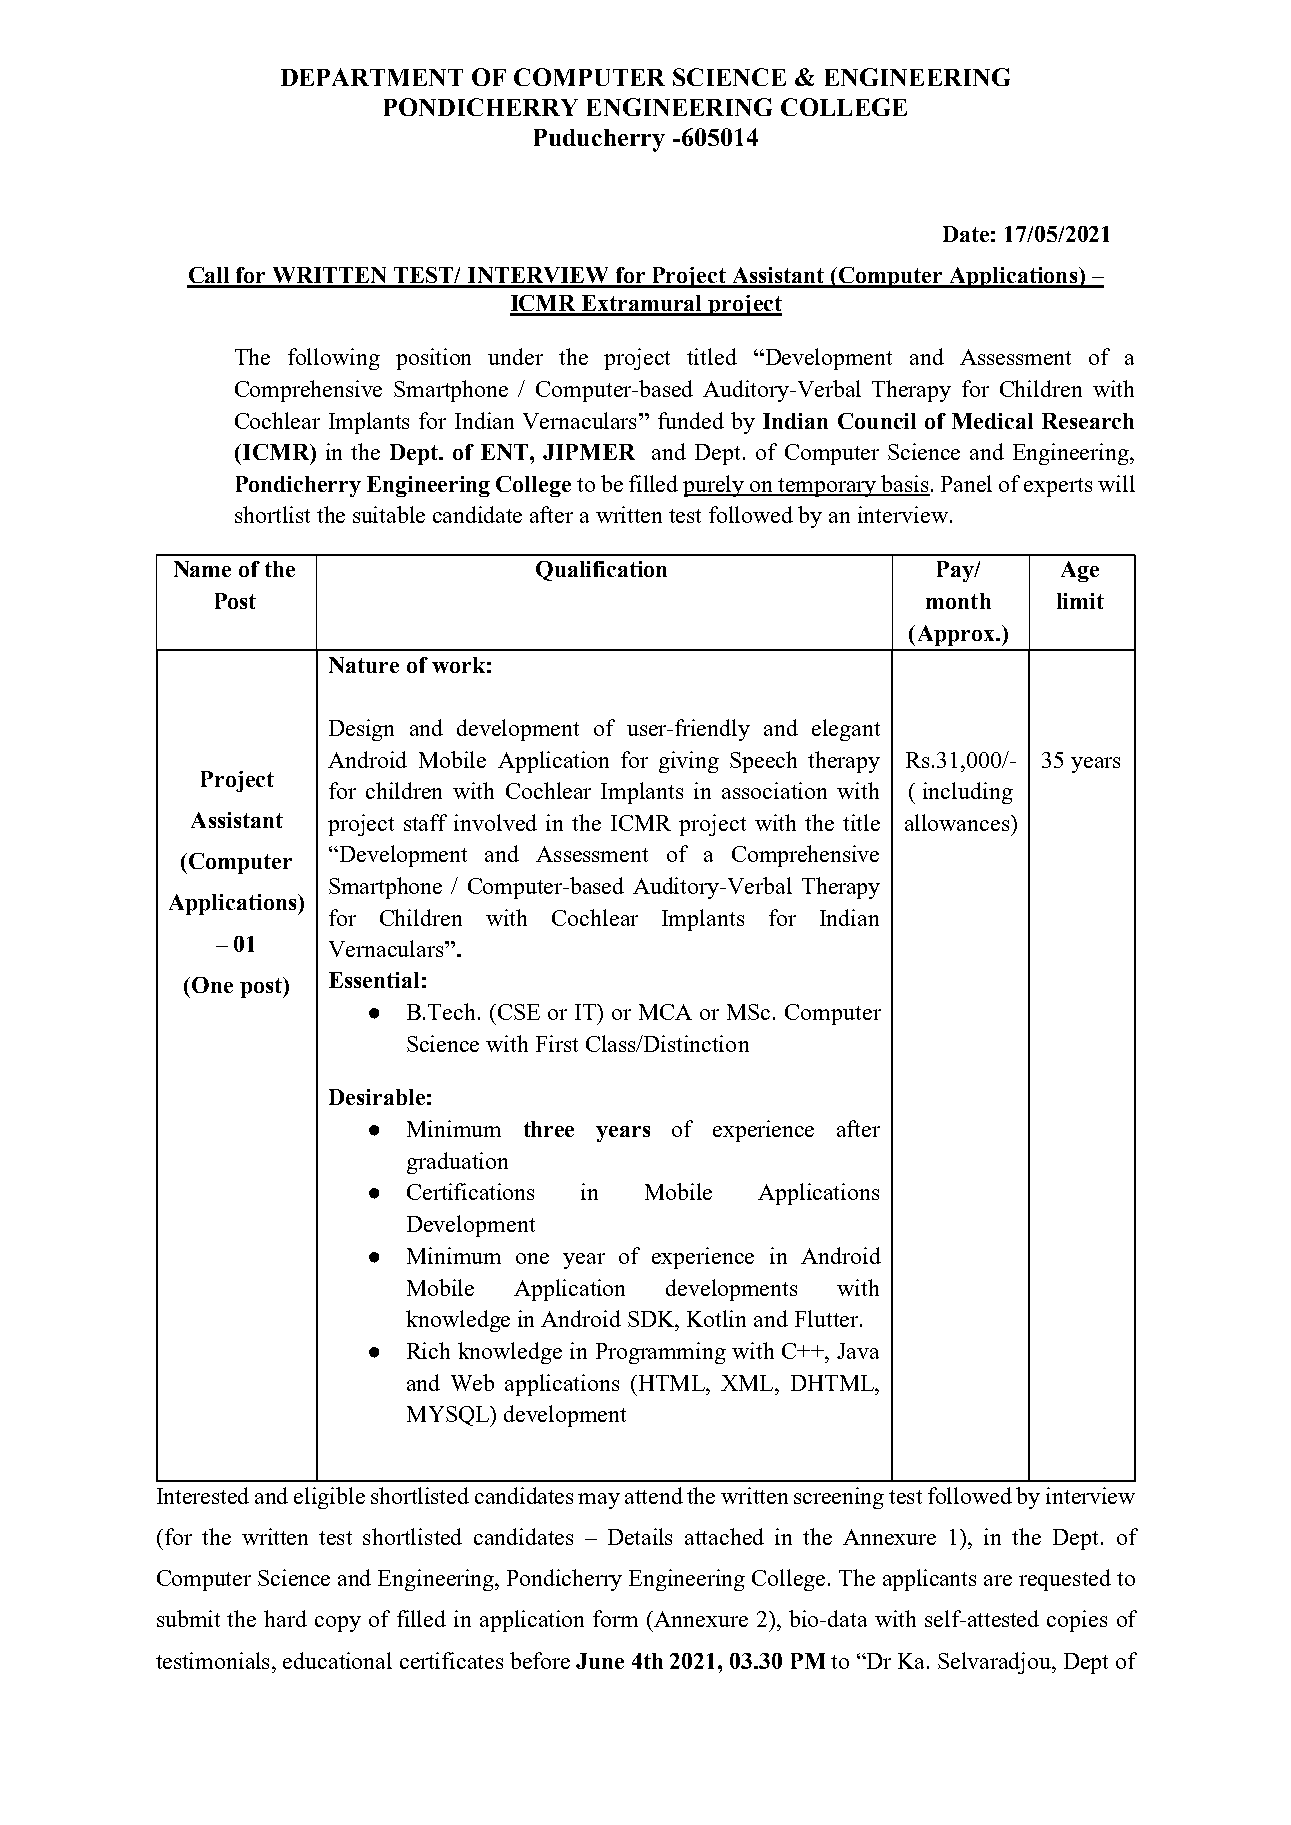 The height and width of the screenshot is (1825, 1291). I want to click on funded, so click(691, 420).
